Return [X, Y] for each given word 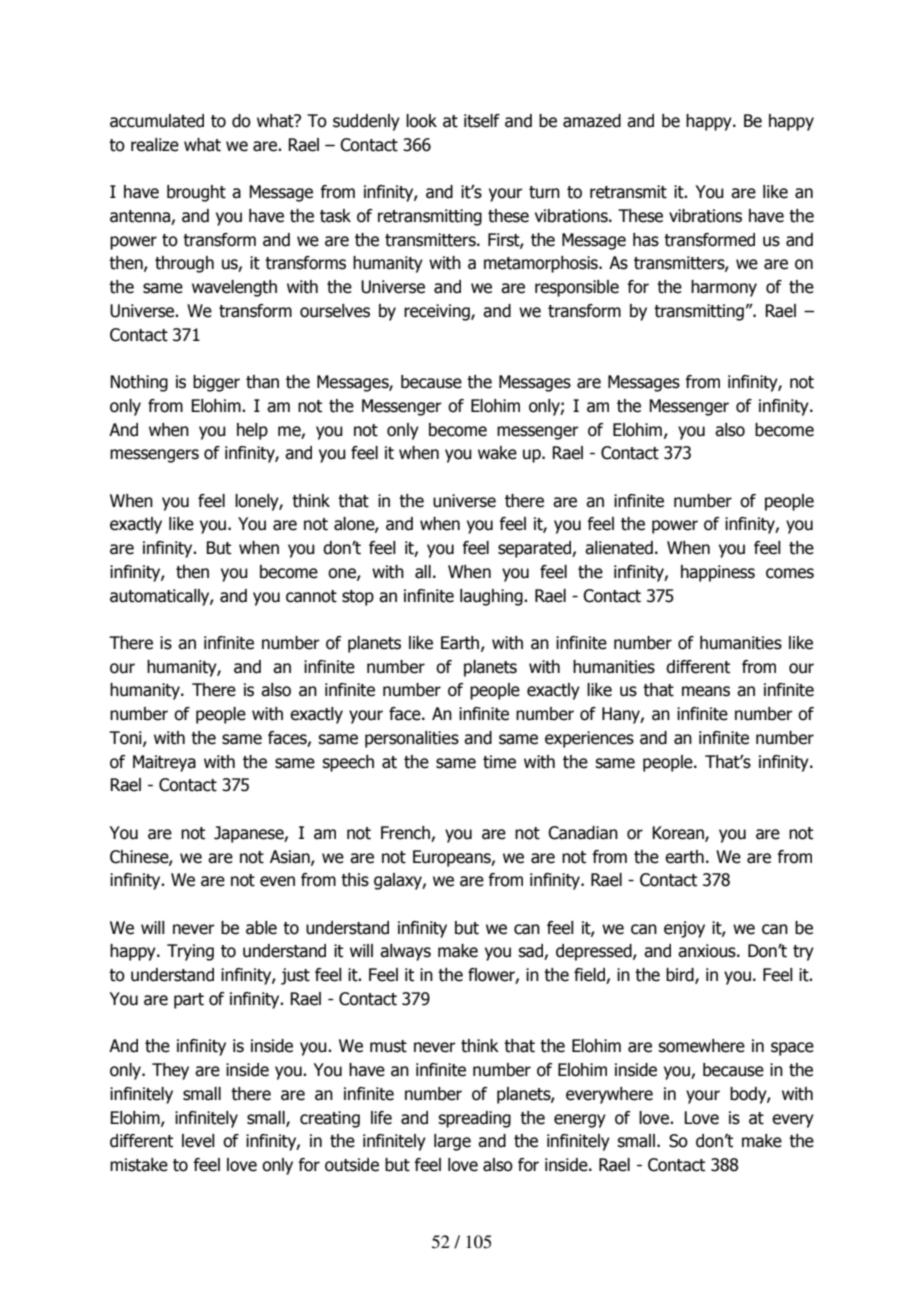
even [277, 881]
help [252, 431]
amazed [592, 121]
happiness [718, 573]
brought [196, 193]
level [198, 1141]
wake [497, 453]
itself [482, 121]
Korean [679, 834]
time [499, 762]
